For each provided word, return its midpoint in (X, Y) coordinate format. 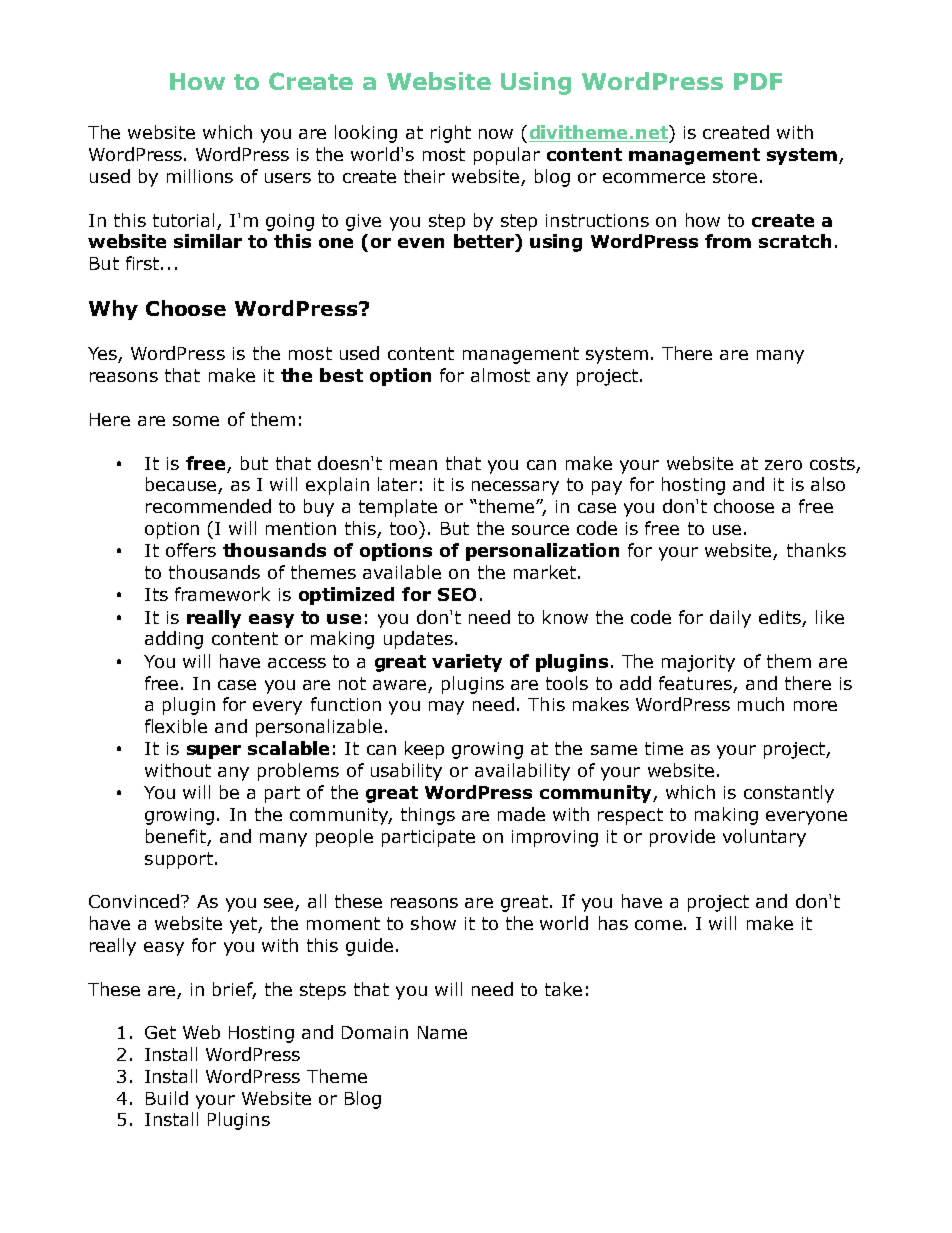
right (451, 134)
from (728, 241)
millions (200, 176)
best (341, 375)
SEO (457, 594)
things (428, 816)
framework (222, 594)
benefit (177, 837)
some (196, 421)
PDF (758, 81)
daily (730, 619)
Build (167, 1098)
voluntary (764, 838)
